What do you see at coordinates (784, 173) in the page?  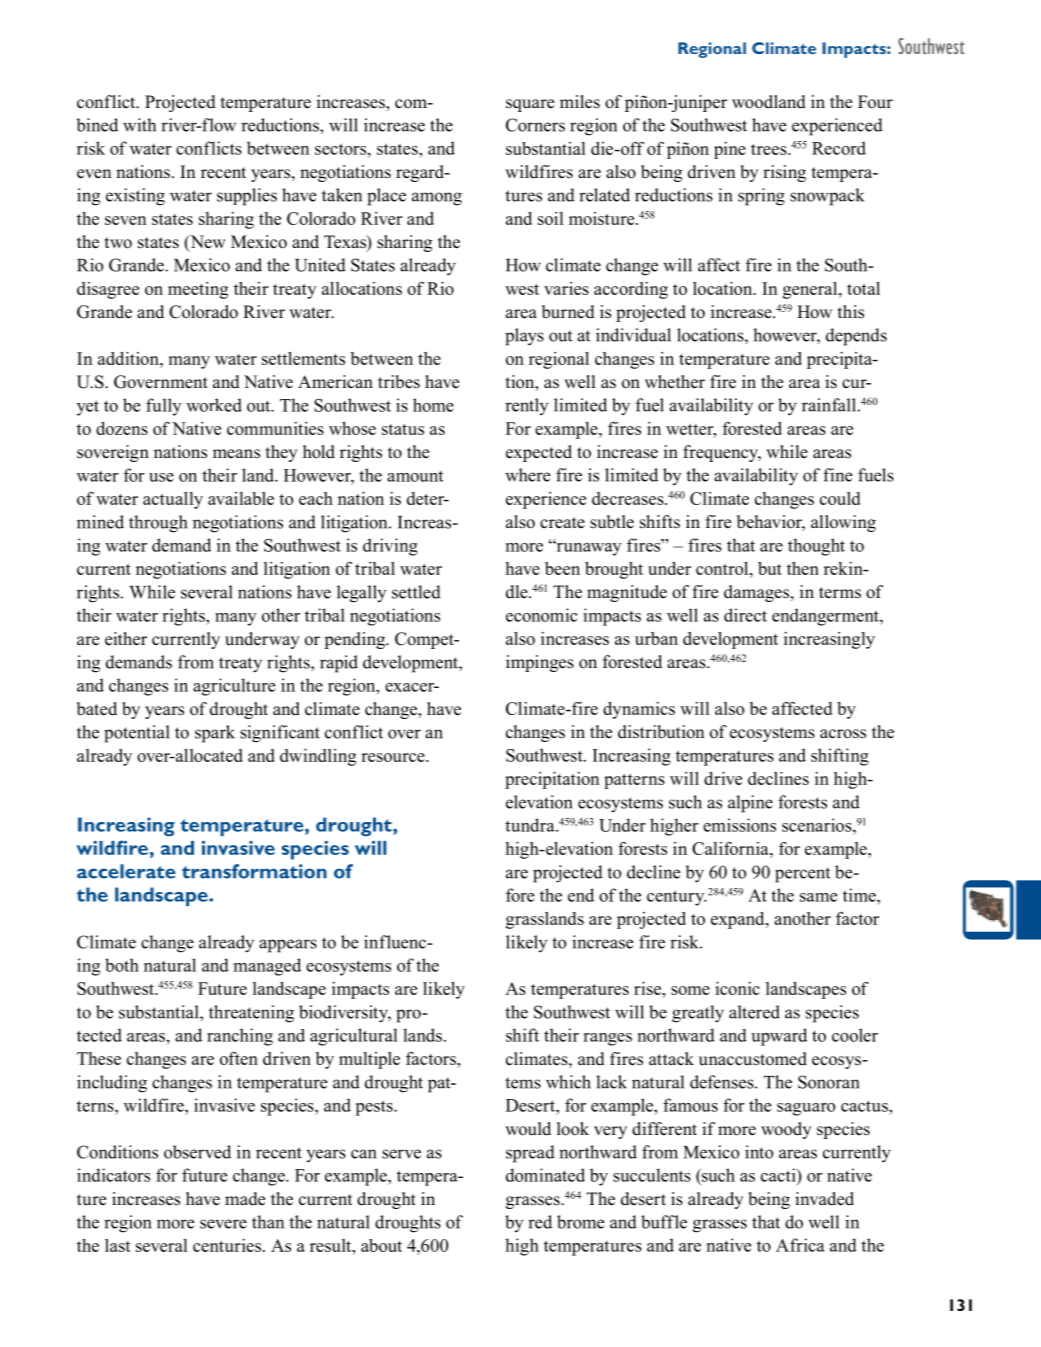 I see `rising` at bounding box center [784, 173].
